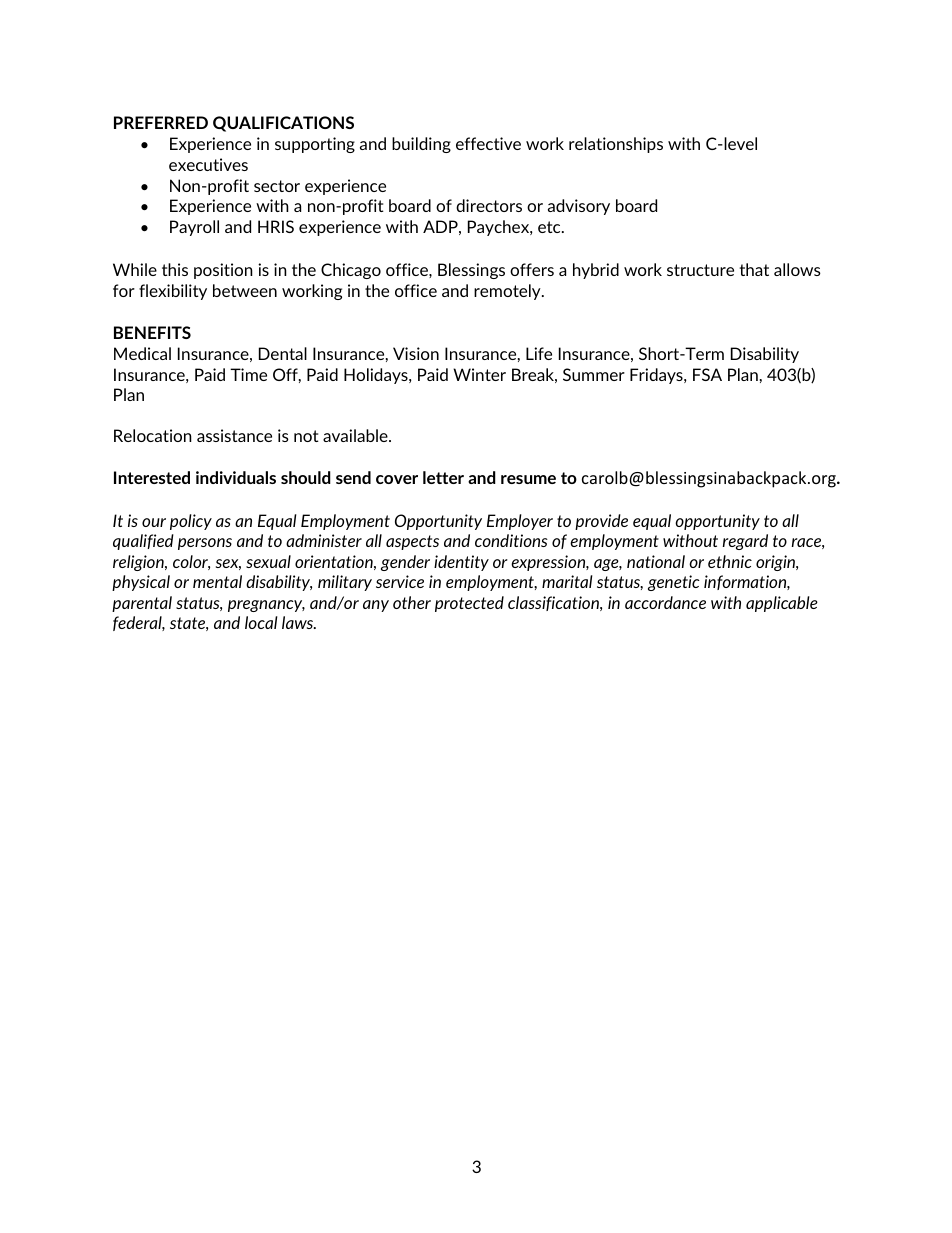 The height and width of the screenshot is (1233, 952). What do you see at coordinates (245, 290) in the screenshot?
I see `between` at bounding box center [245, 290].
